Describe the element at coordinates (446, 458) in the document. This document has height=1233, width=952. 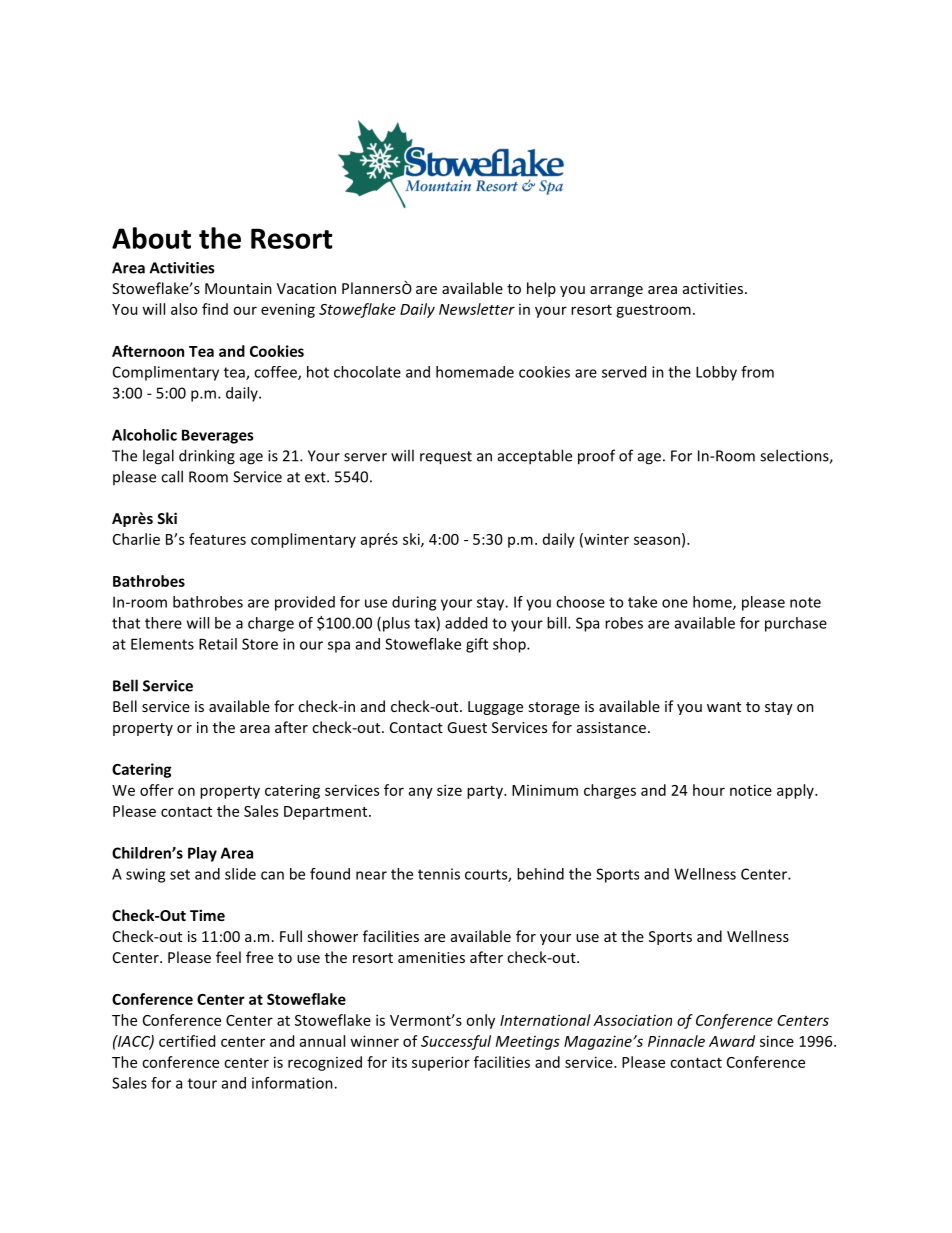
I see `request` at that location.
